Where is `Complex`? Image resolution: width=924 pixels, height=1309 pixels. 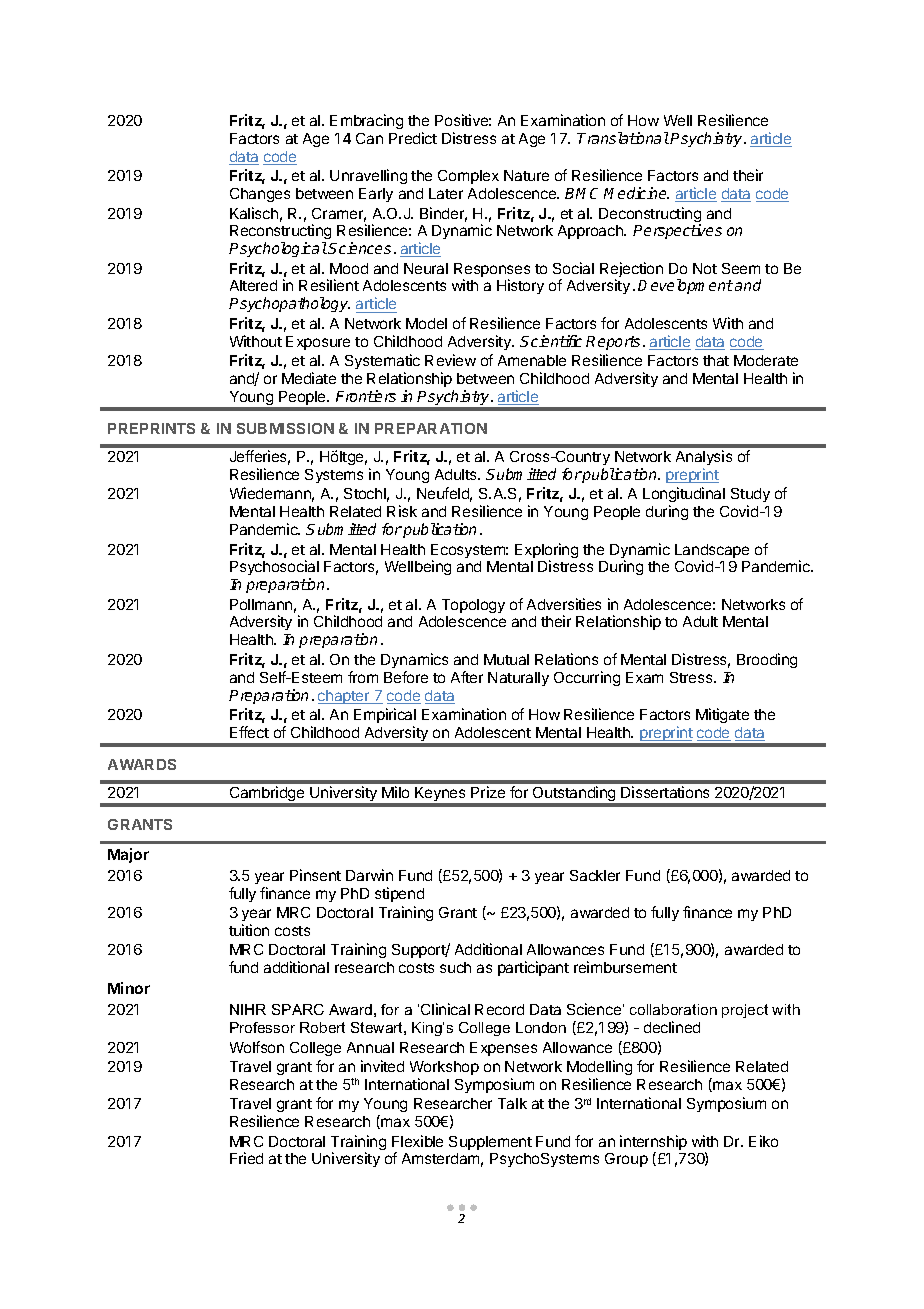 Complex is located at coordinates (468, 177).
